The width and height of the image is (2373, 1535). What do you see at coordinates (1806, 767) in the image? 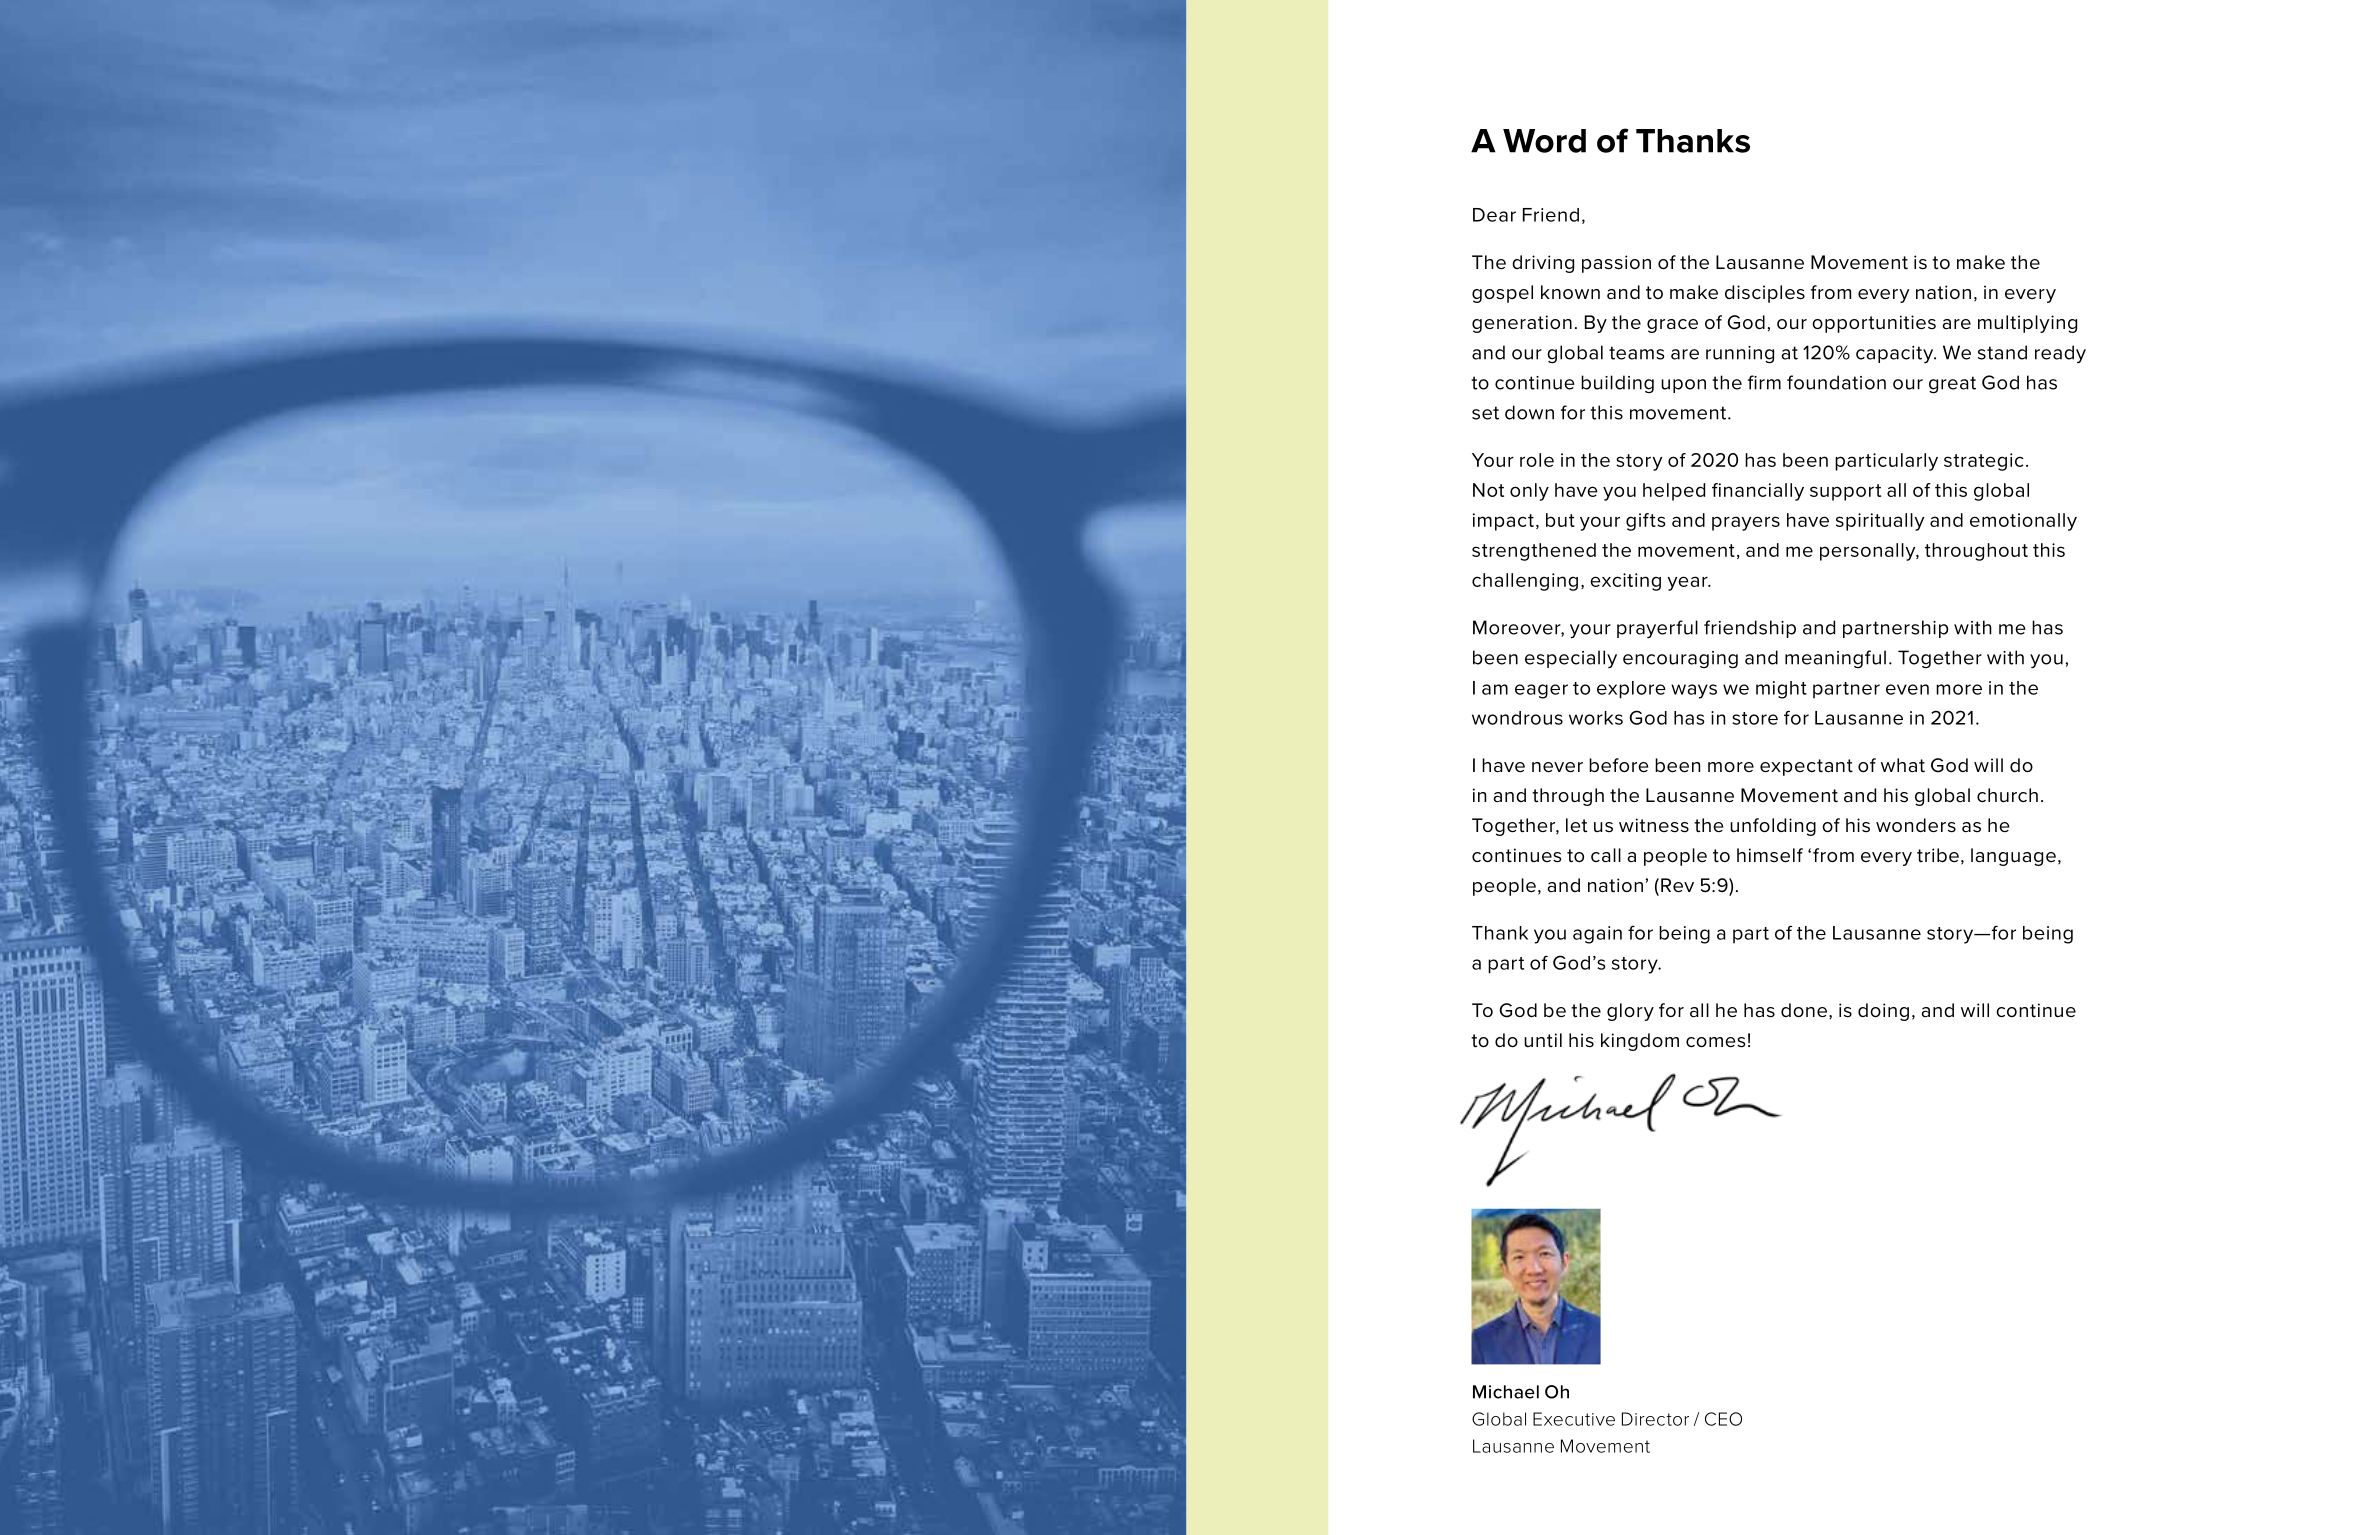
I see `expectant` at bounding box center [1806, 767].
